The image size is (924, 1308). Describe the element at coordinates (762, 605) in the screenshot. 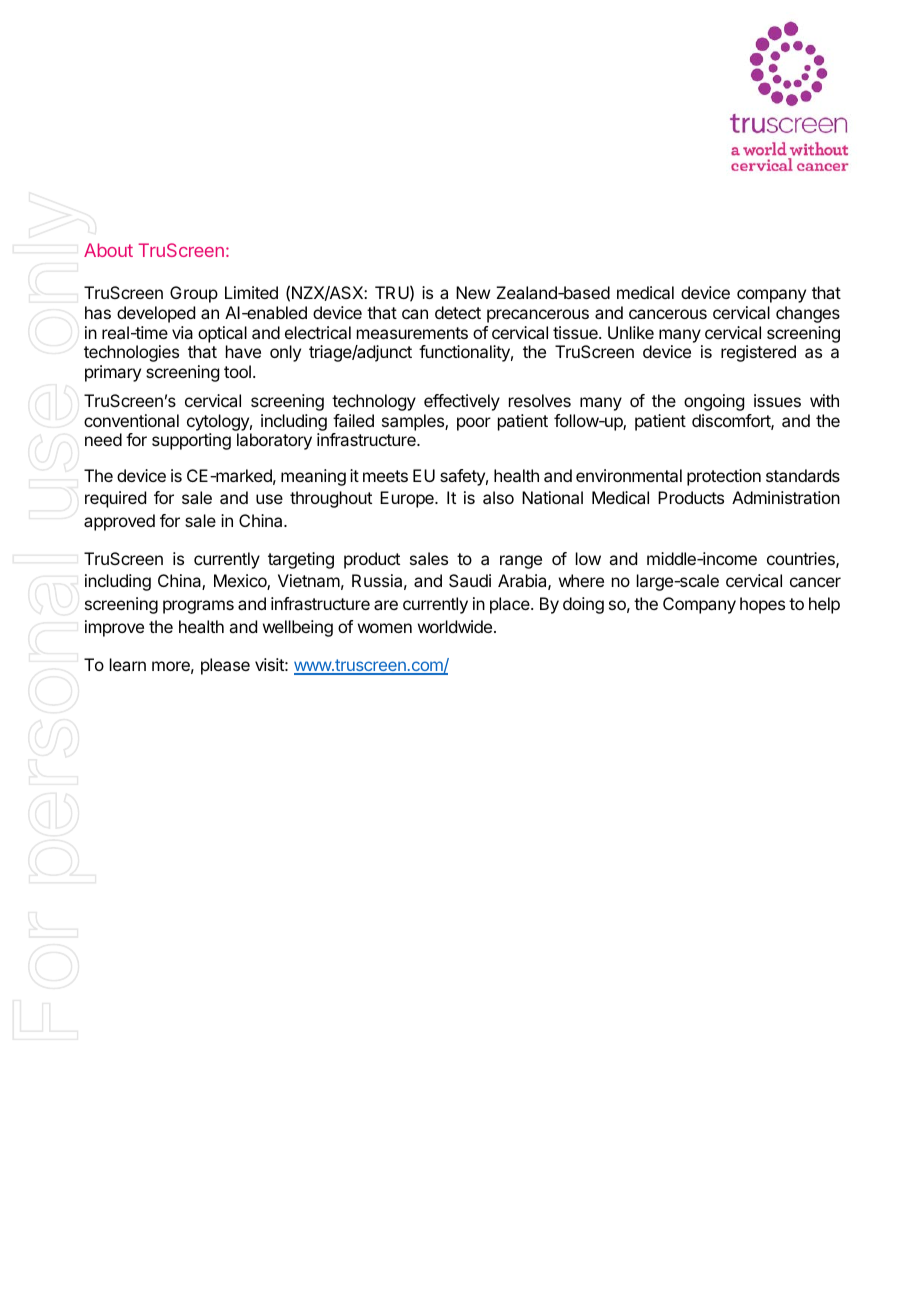

I see `hopes` at that location.
